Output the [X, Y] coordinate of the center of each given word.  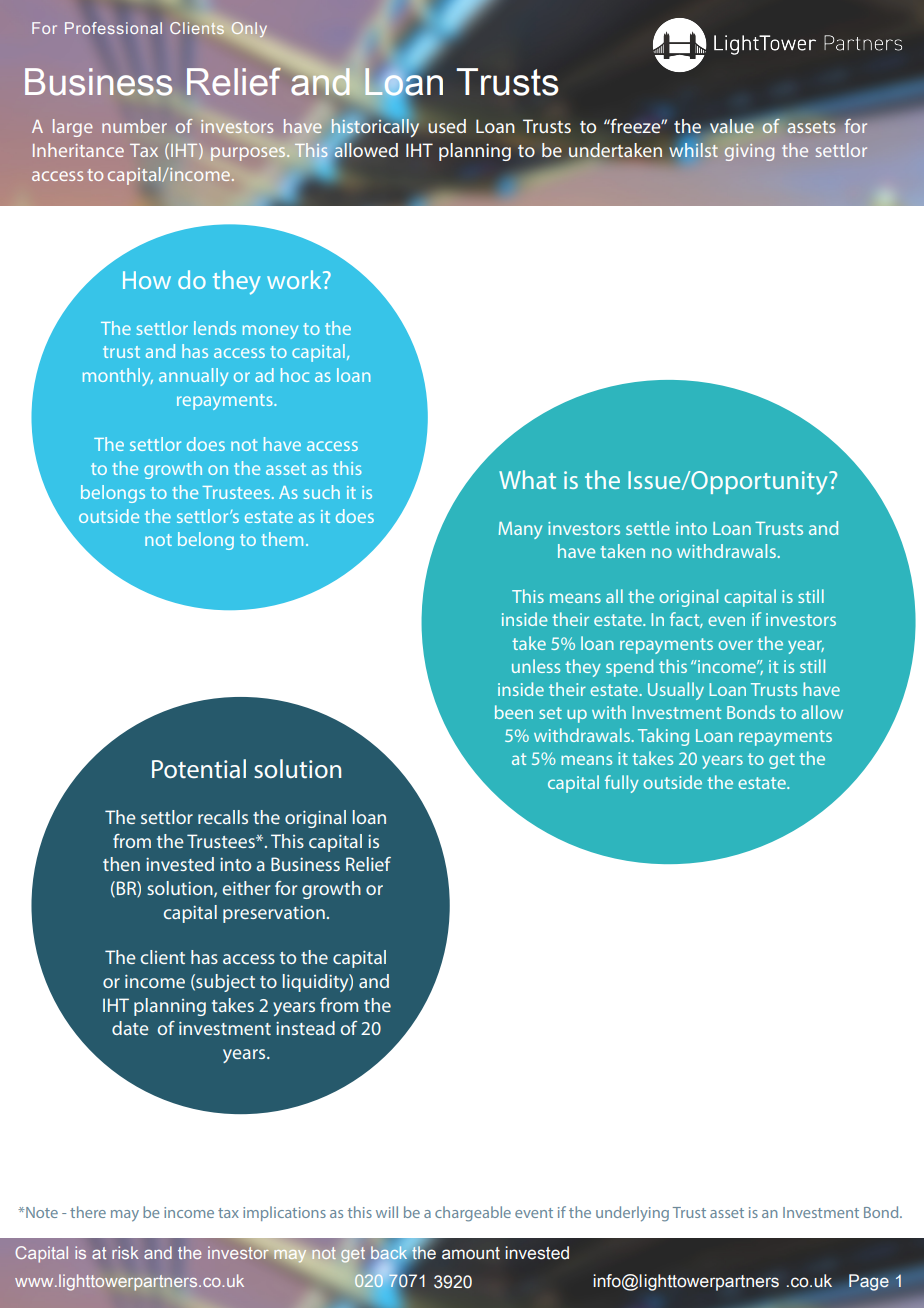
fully [622, 784]
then [121, 864]
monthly [118, 377]
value [731, 125]
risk [125, 1252]
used [447, 126]
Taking [663, 737]
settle [648, 528]
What [527, 479]
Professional [113, 28]
